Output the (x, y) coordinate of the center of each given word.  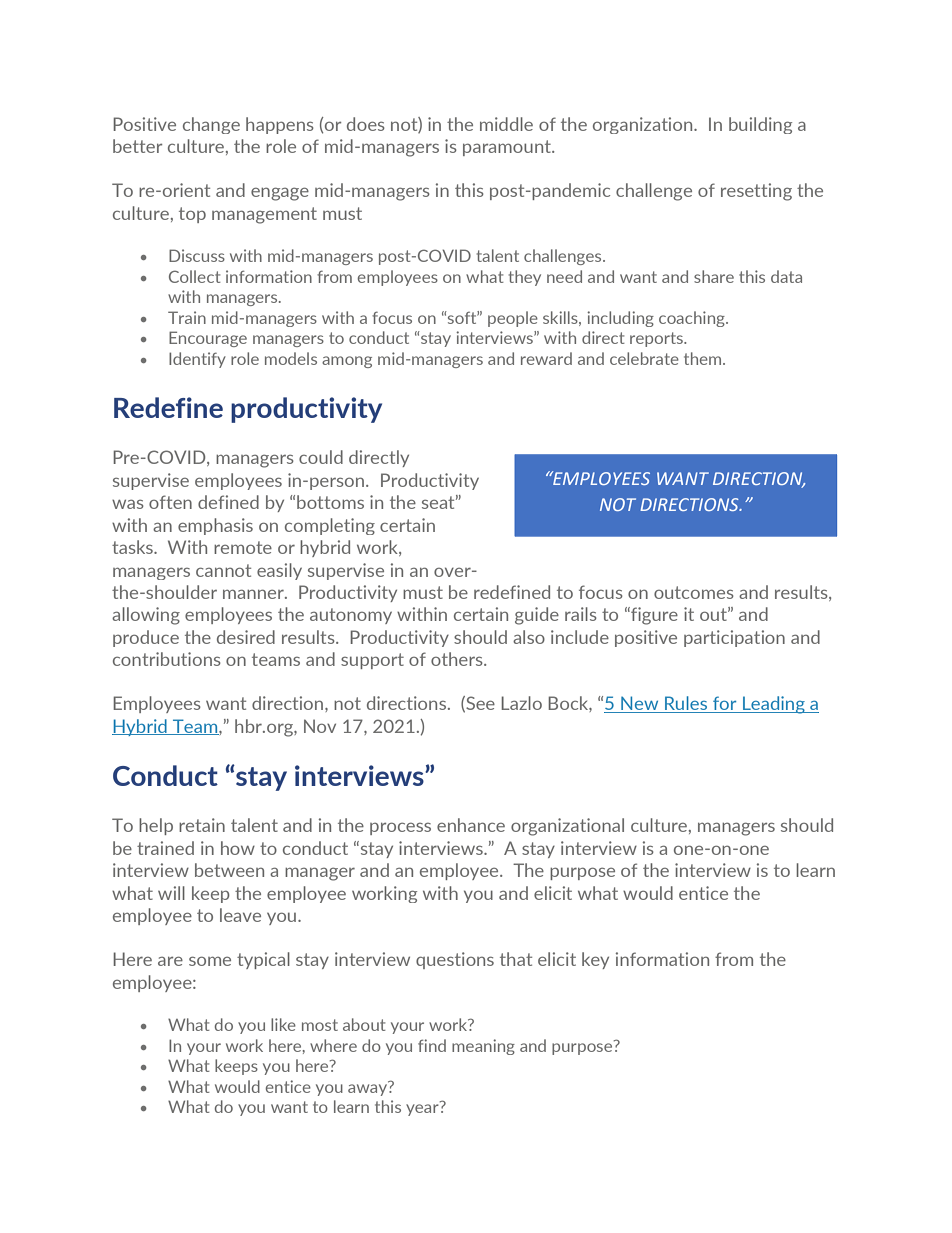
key (595, 960)
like (283, 1024)
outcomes (694, 592)
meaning (483, 1047)
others (458, 659)
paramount (508, 148)
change (211, 125)
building (760, 125)
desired (246, 637)
